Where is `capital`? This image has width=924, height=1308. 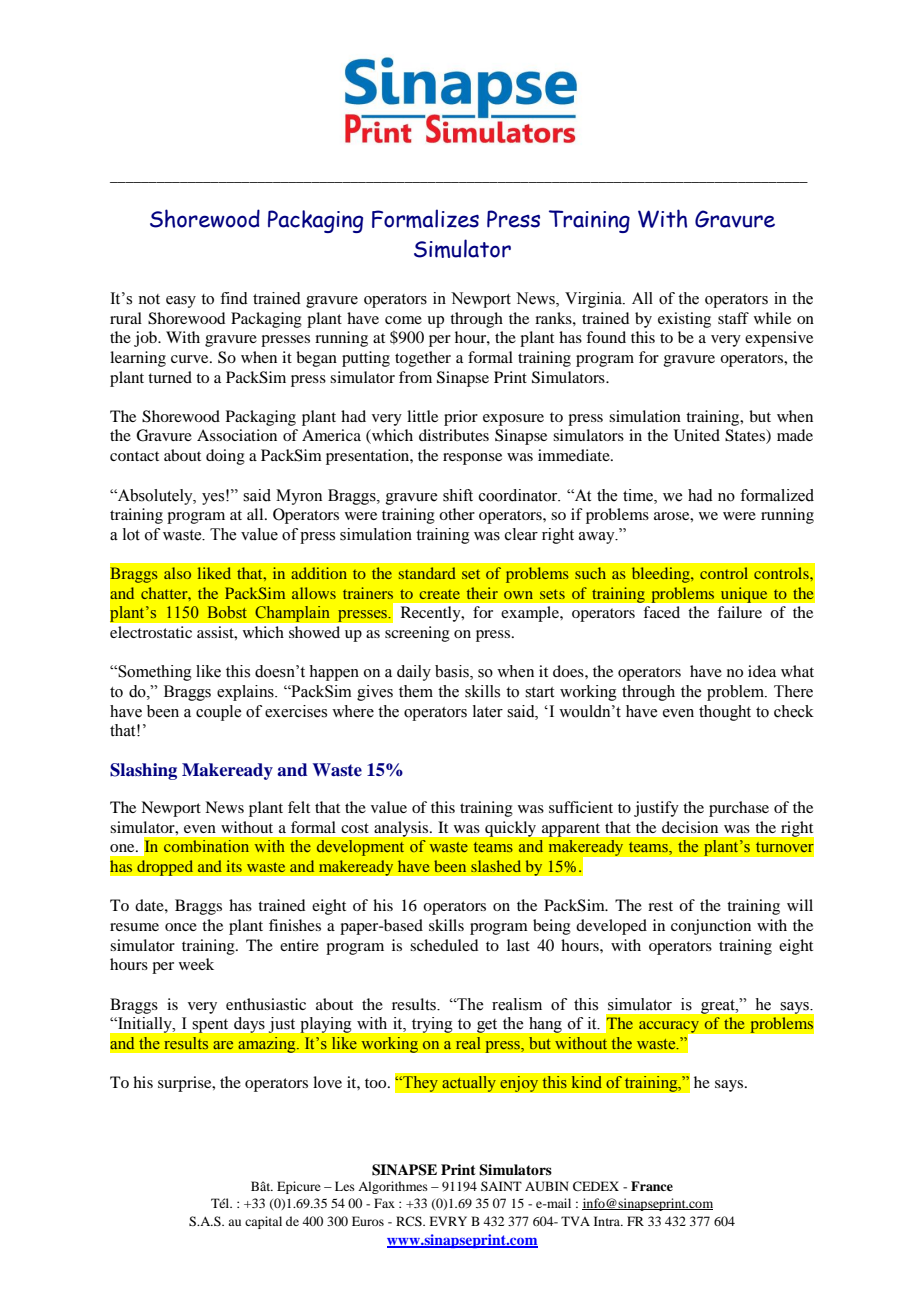
capital is located at coordinates (263, 1222).
